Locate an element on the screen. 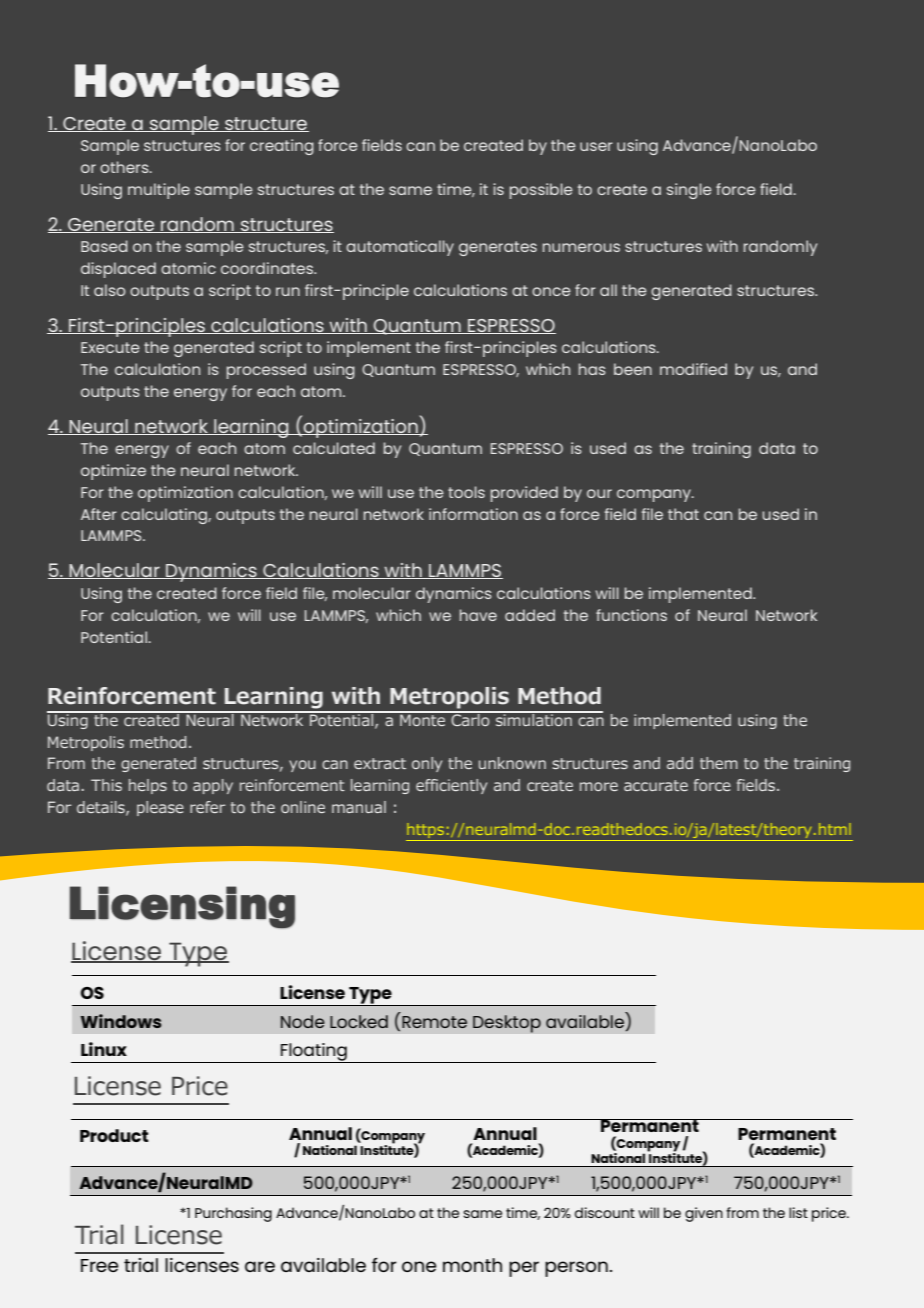 Image resolution: width=924 pixels, height=1308 pixels. them is located at coordinates (719, 763).
